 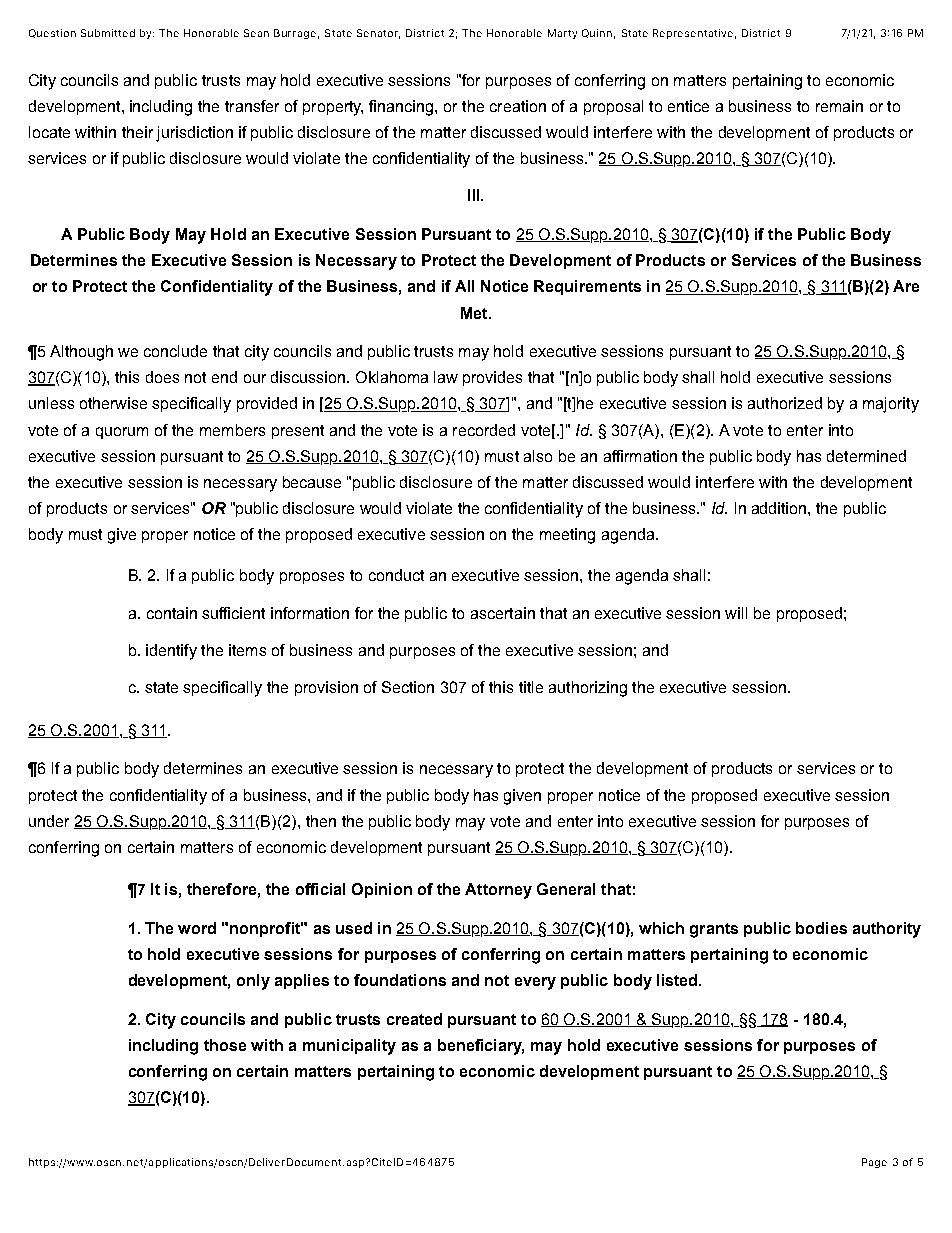 What do you see at coordinates (821, 928) in the page?
I see `bodies` at bounding box center [821, 928].
